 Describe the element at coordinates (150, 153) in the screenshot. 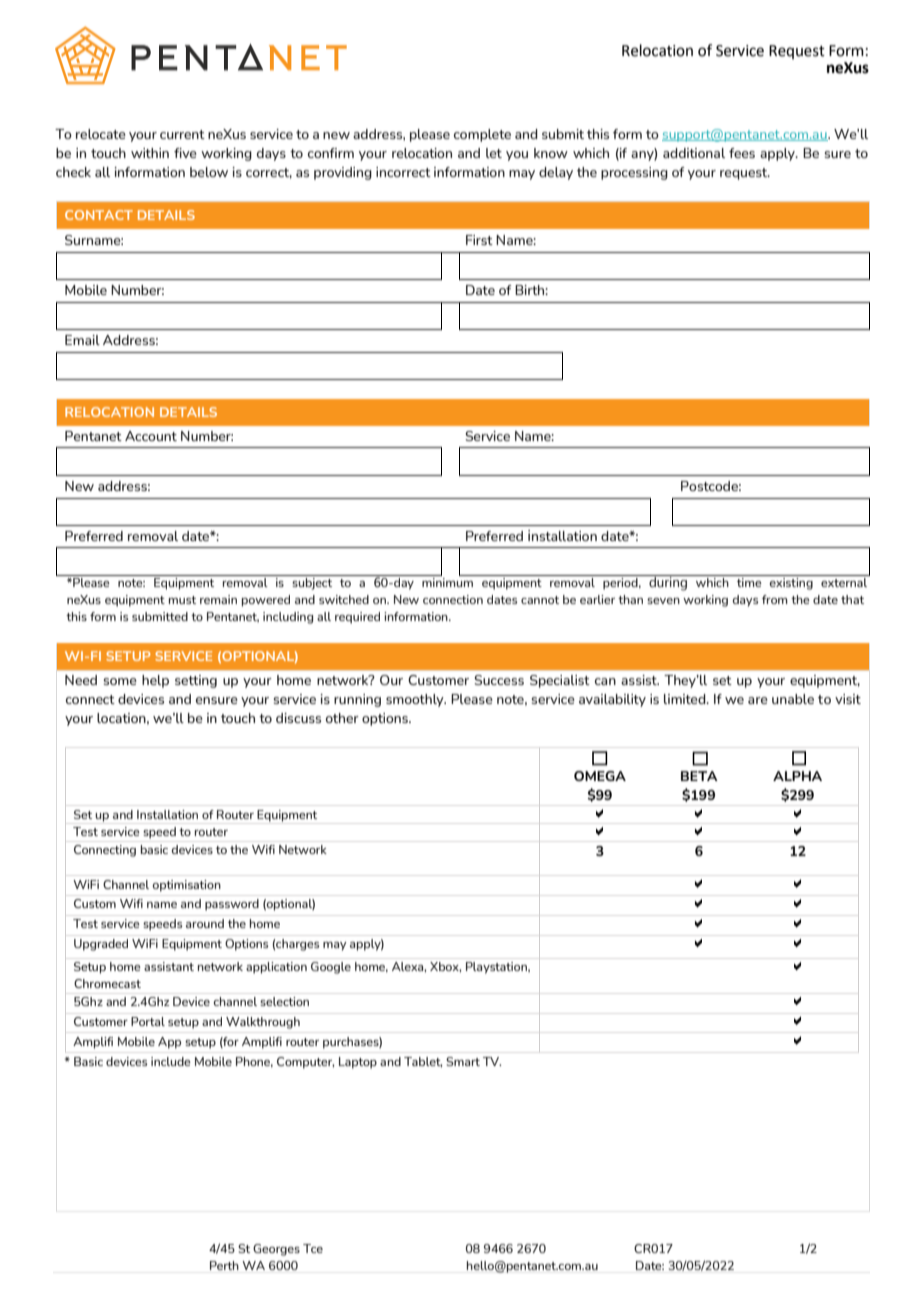

I see `within` at that location.
